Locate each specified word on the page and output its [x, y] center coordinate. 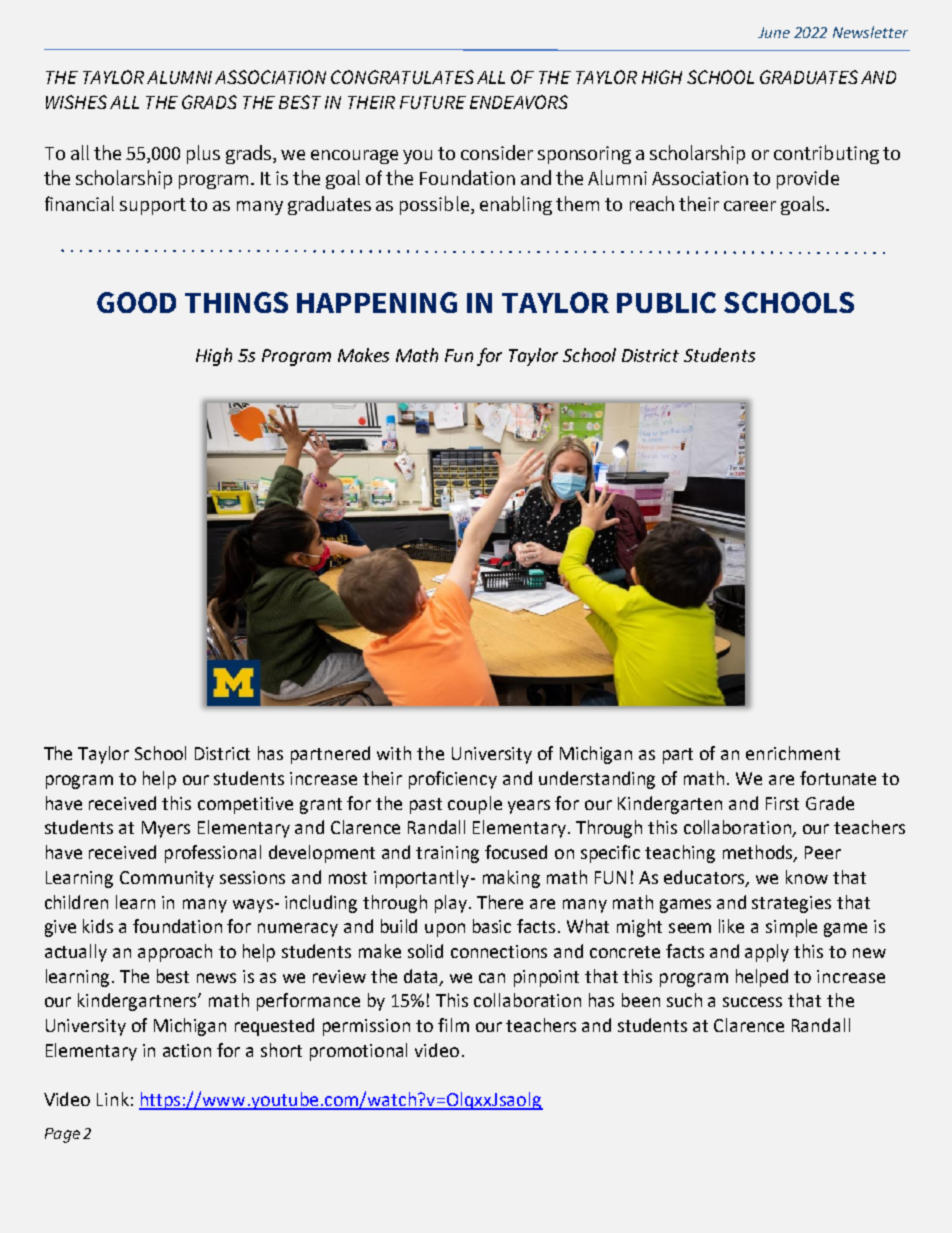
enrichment [793, 753]
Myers [166, 829]
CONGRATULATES [402, 77]
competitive [245, 805]
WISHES [76, 102]
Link [113, 1099]
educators [705, 878]
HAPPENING [377, 302]
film [453, 1025]
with [394, 753]
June [774, 32]
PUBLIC [666, 302]
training [447, 854]
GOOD [136, 302]
